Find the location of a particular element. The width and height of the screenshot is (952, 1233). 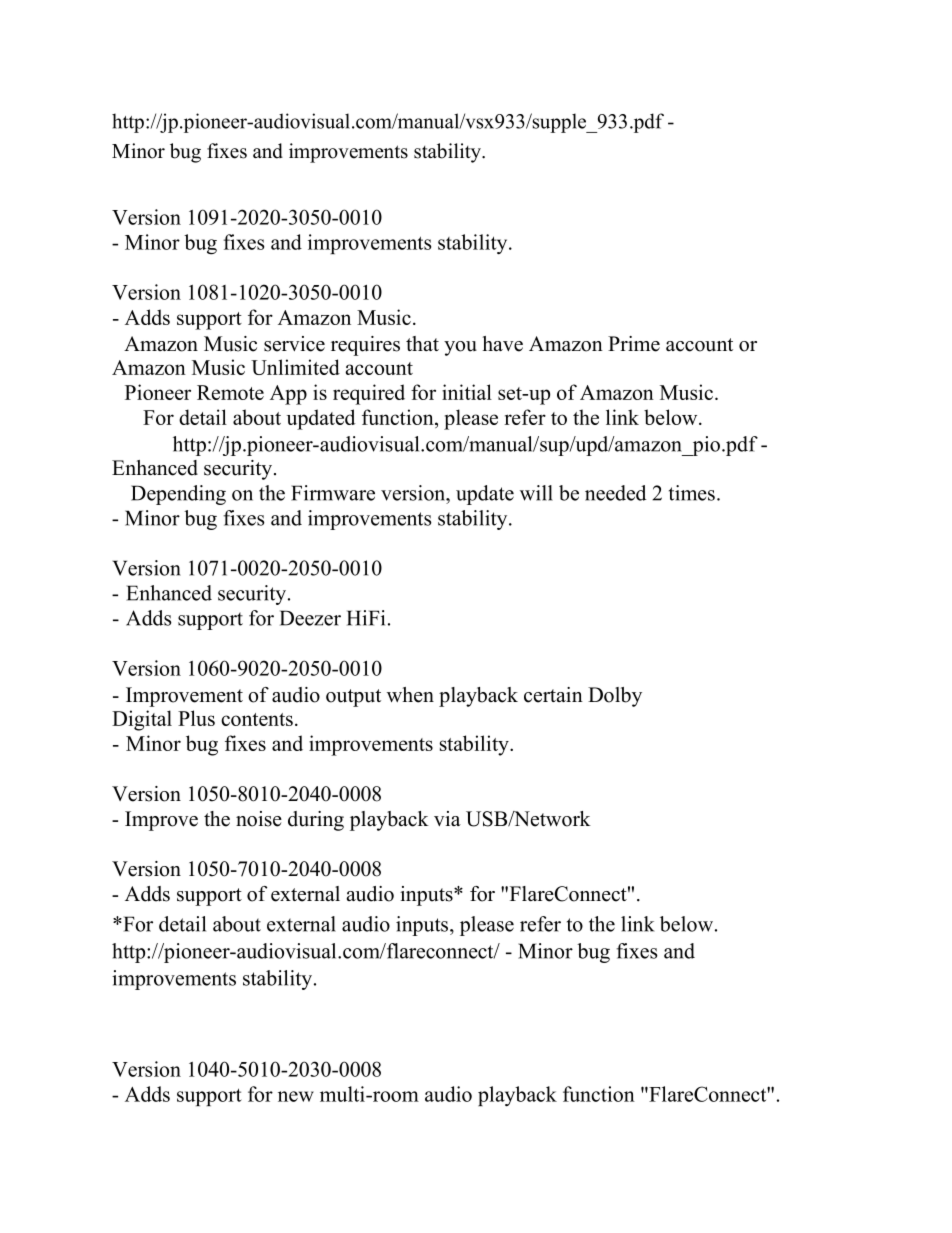

during is located at coordinates (316, 821).
